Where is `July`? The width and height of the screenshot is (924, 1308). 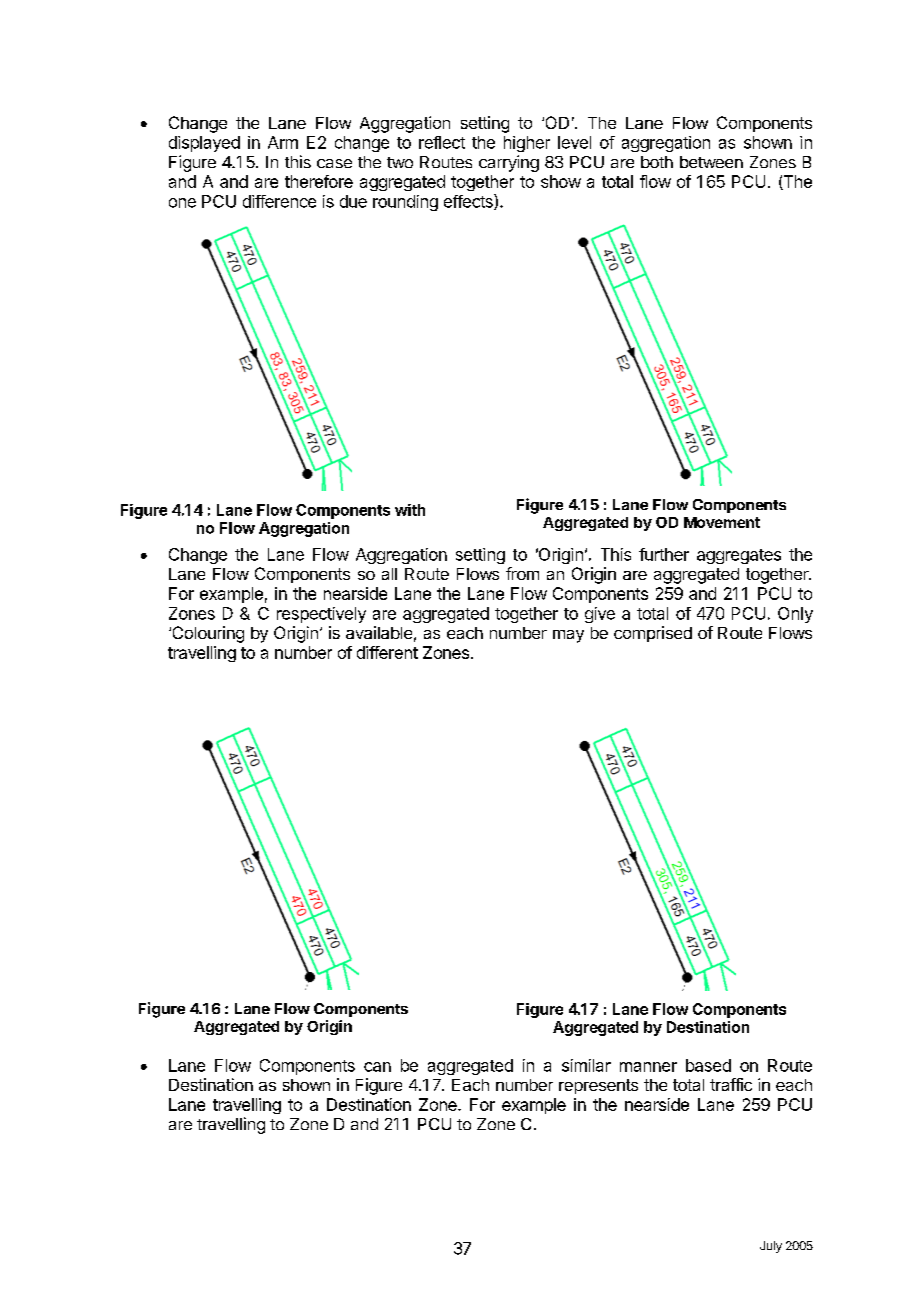 July is located at coordinates (771, 1247).
